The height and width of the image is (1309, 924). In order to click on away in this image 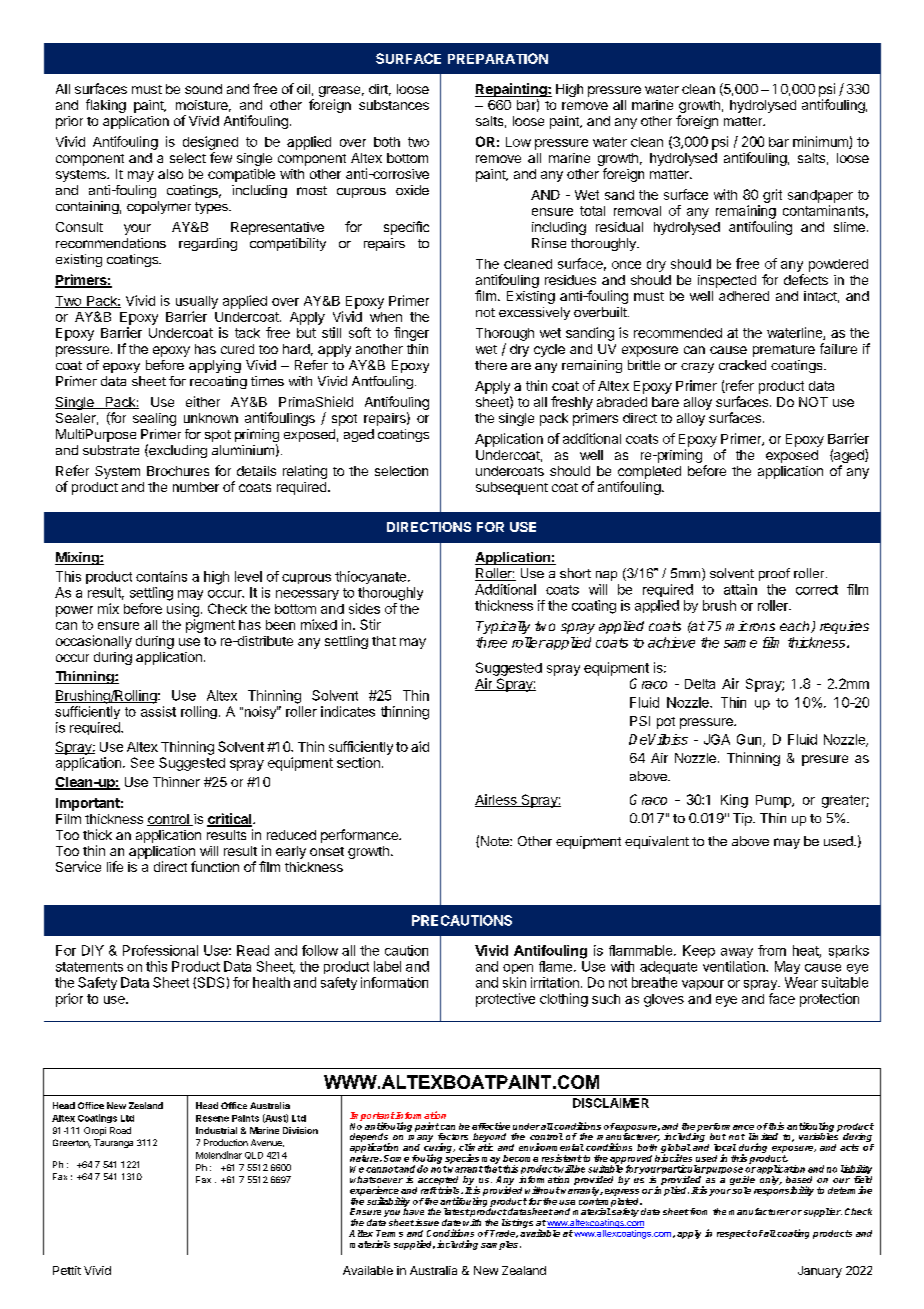, I will do `click(737, 953)`.
